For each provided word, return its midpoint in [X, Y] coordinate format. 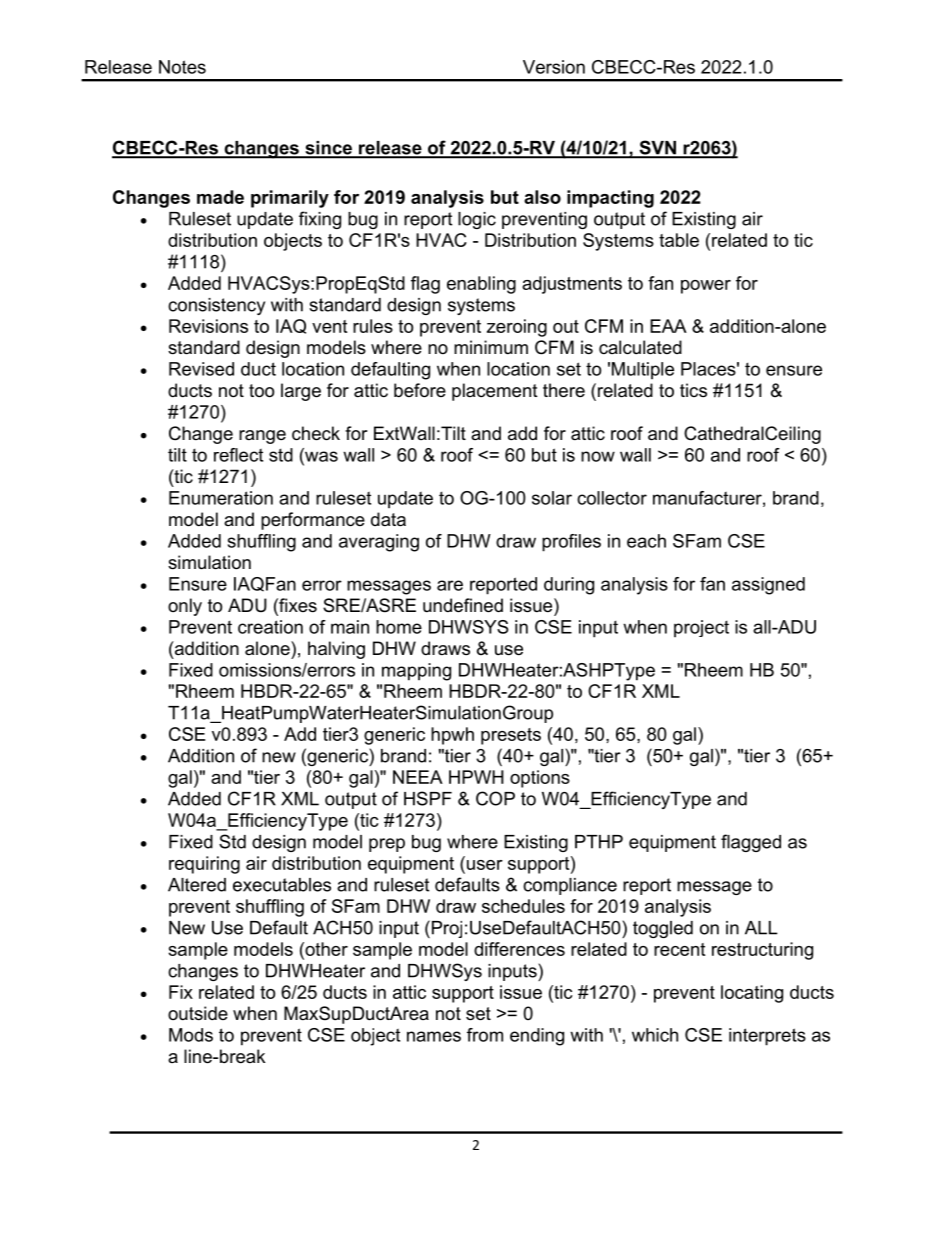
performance [313, 521]
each [646, 541]
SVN [657, 148]
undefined [463, 605]
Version [554, 67]
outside [198, 1013]
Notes [182, 67]
